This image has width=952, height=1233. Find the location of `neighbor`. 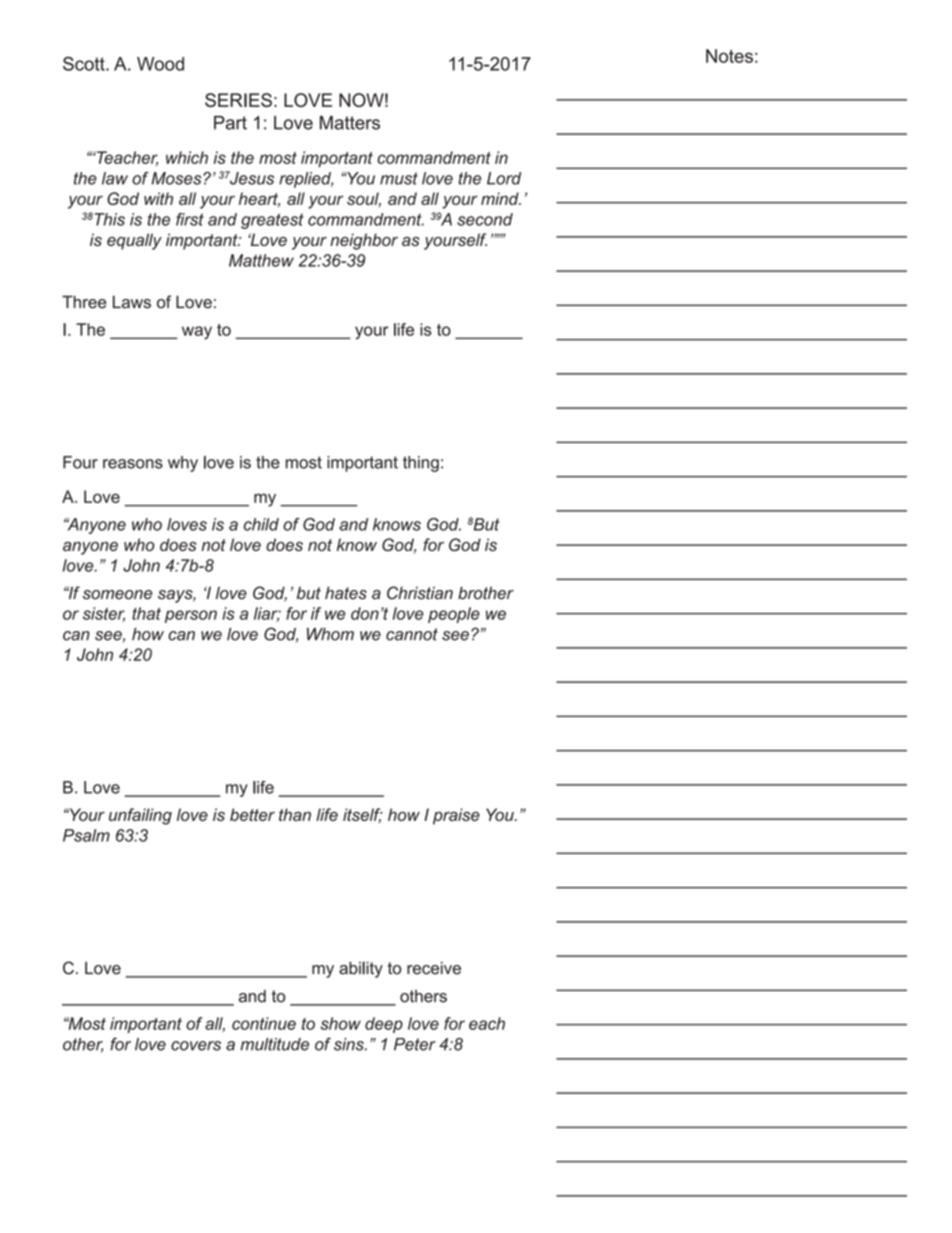

neighbor is located at coordinates (364, 241).
